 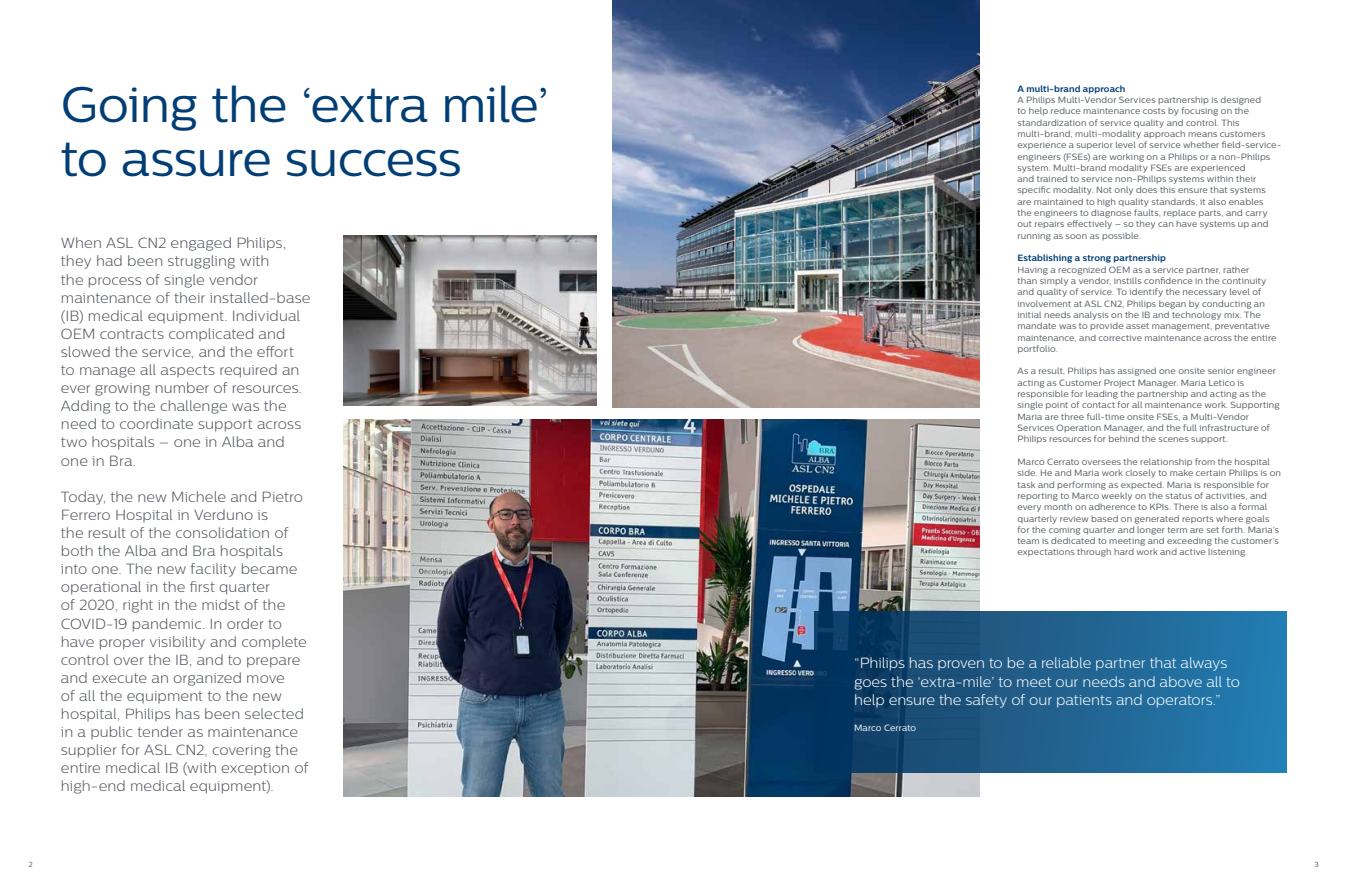 What do you see at coordinates (1154, 111) in the screenshot?
I see `costs` at bounding box center [1154, 111].
